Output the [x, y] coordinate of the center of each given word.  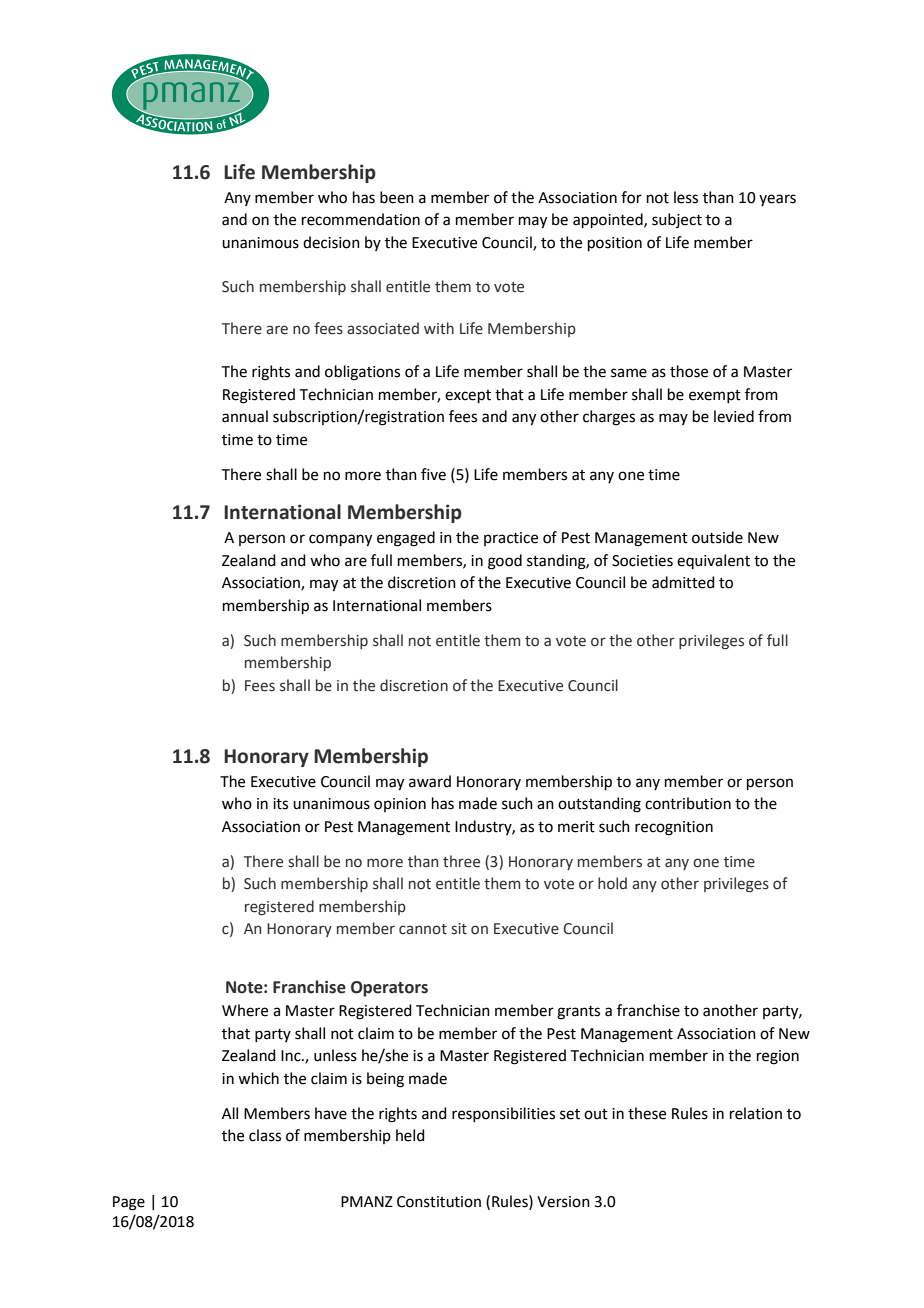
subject [677, 220]
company [340, 540]
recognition [674, 828]
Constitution [439, 1202]
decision [331, 242]
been [397, 197]
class [265, 1135]
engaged [406, 539]
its [280, 804]
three [461, 861]
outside [717, 537]
